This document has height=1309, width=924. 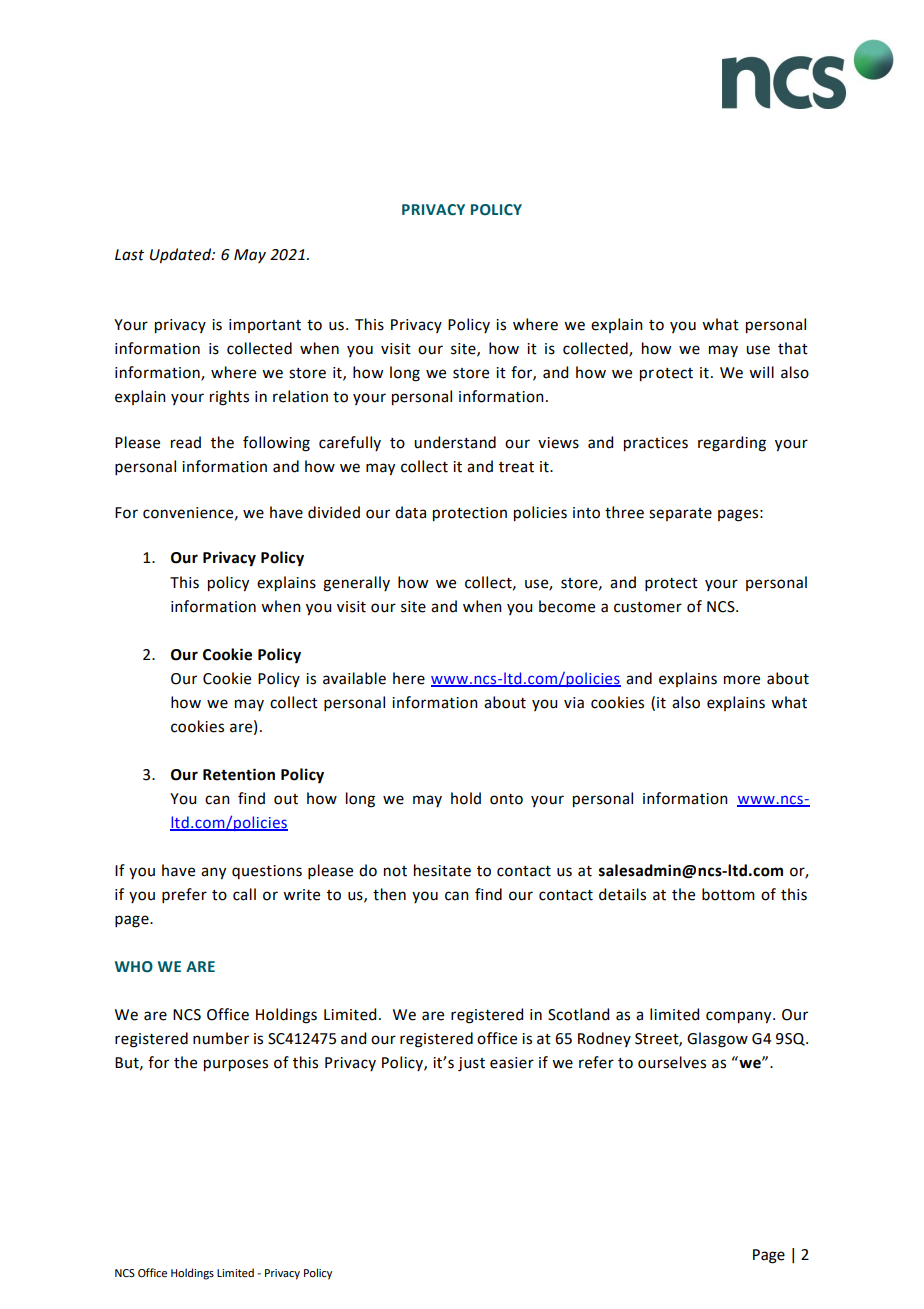 What do you see at coordinates (793, 348) in the document?
I see `that` at bounding box center [793, 348].
